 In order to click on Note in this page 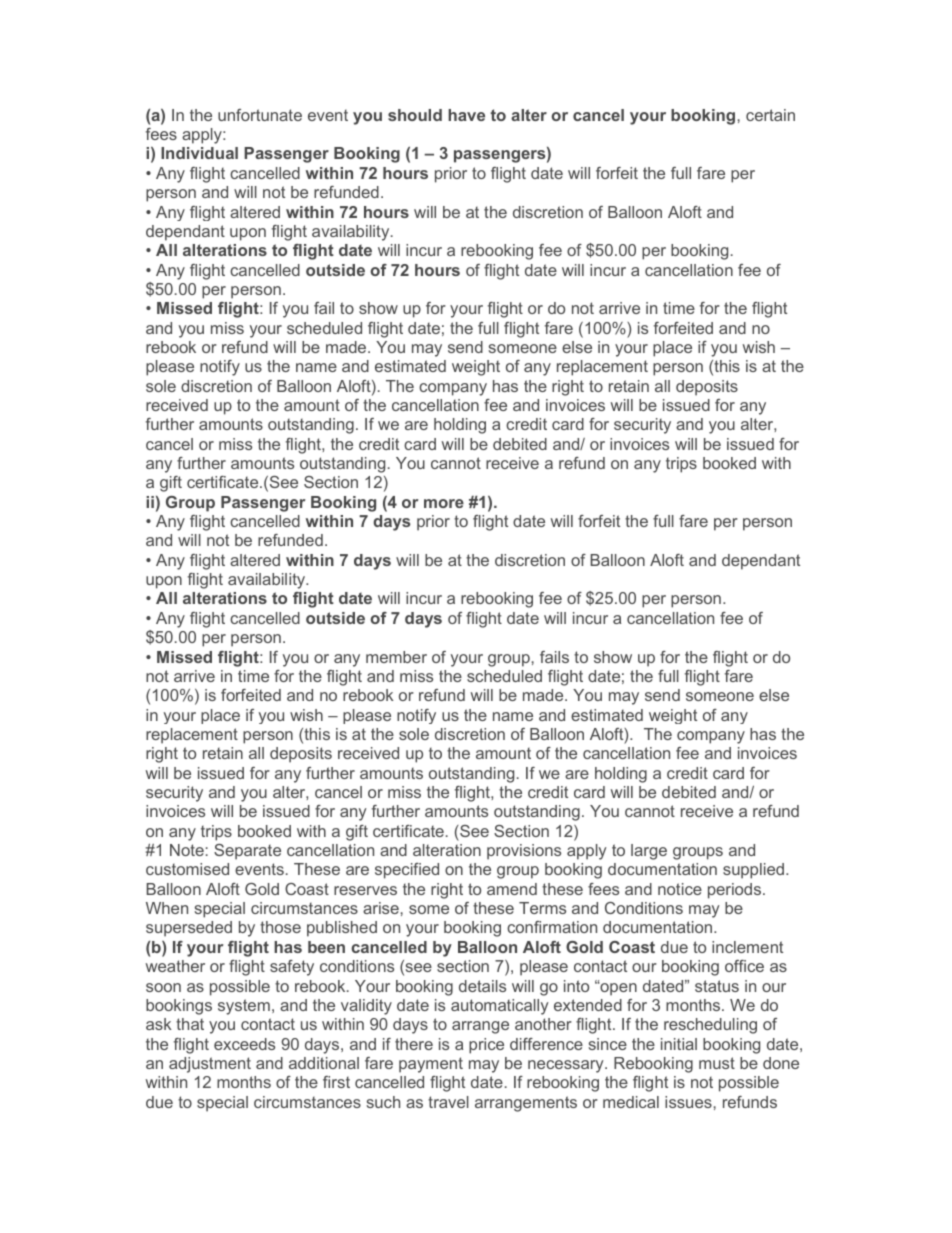, I will do `click(187, 850)`.
